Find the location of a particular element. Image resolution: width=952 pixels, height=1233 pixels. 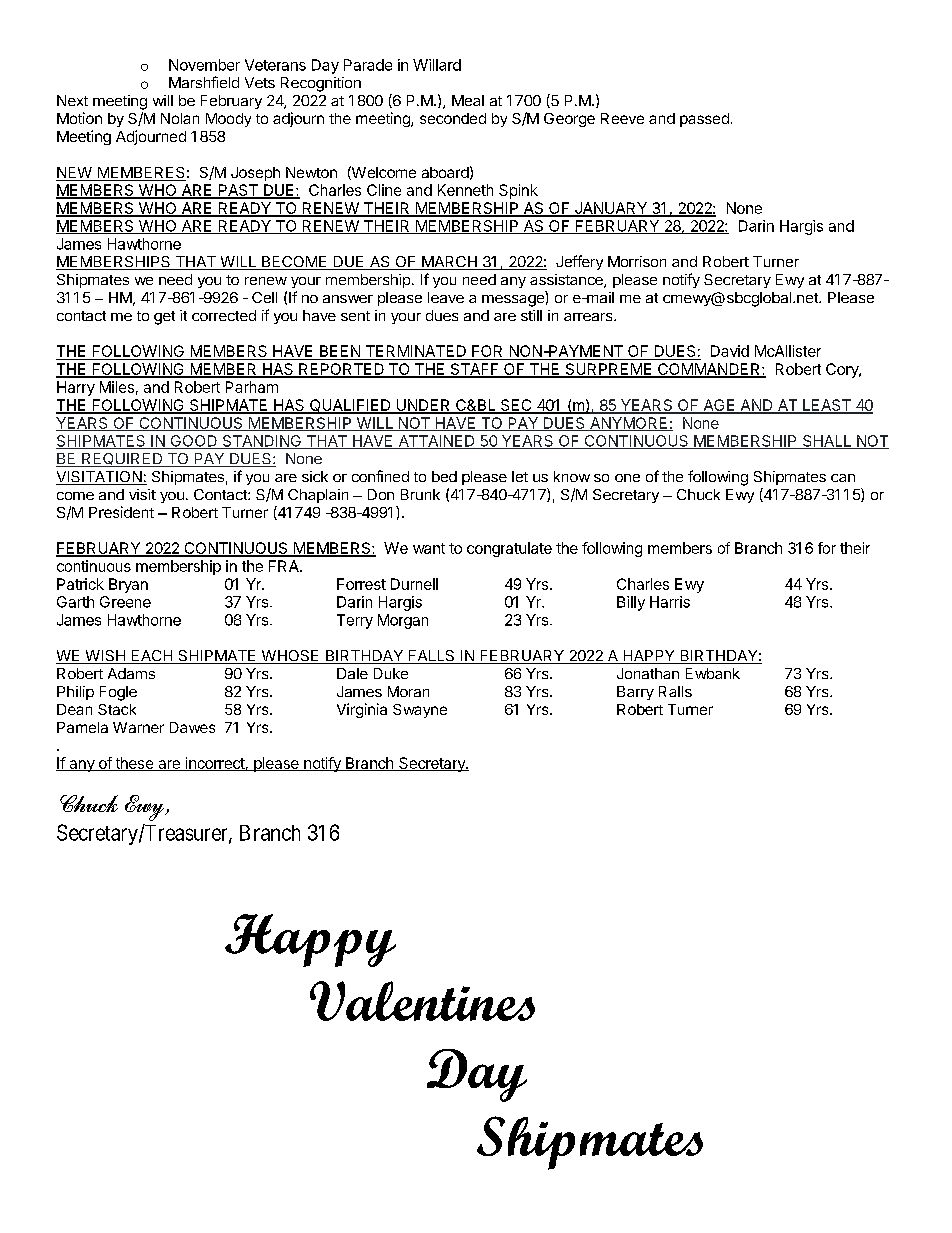

incorrect is located at coordinates (214, 764).
